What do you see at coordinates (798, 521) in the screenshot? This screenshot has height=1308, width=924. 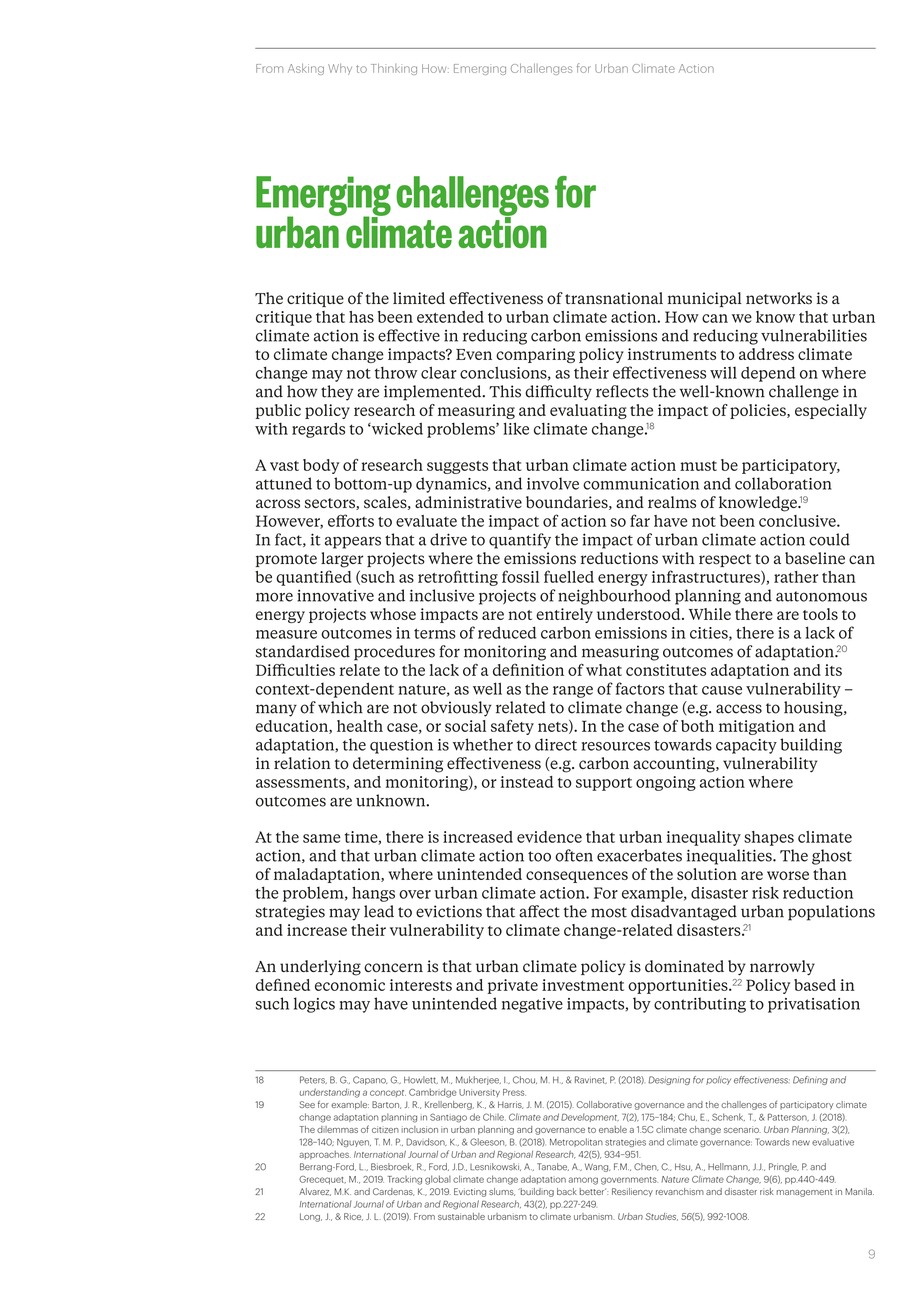 I see `conclusive` at bounding box center [798, 521].
